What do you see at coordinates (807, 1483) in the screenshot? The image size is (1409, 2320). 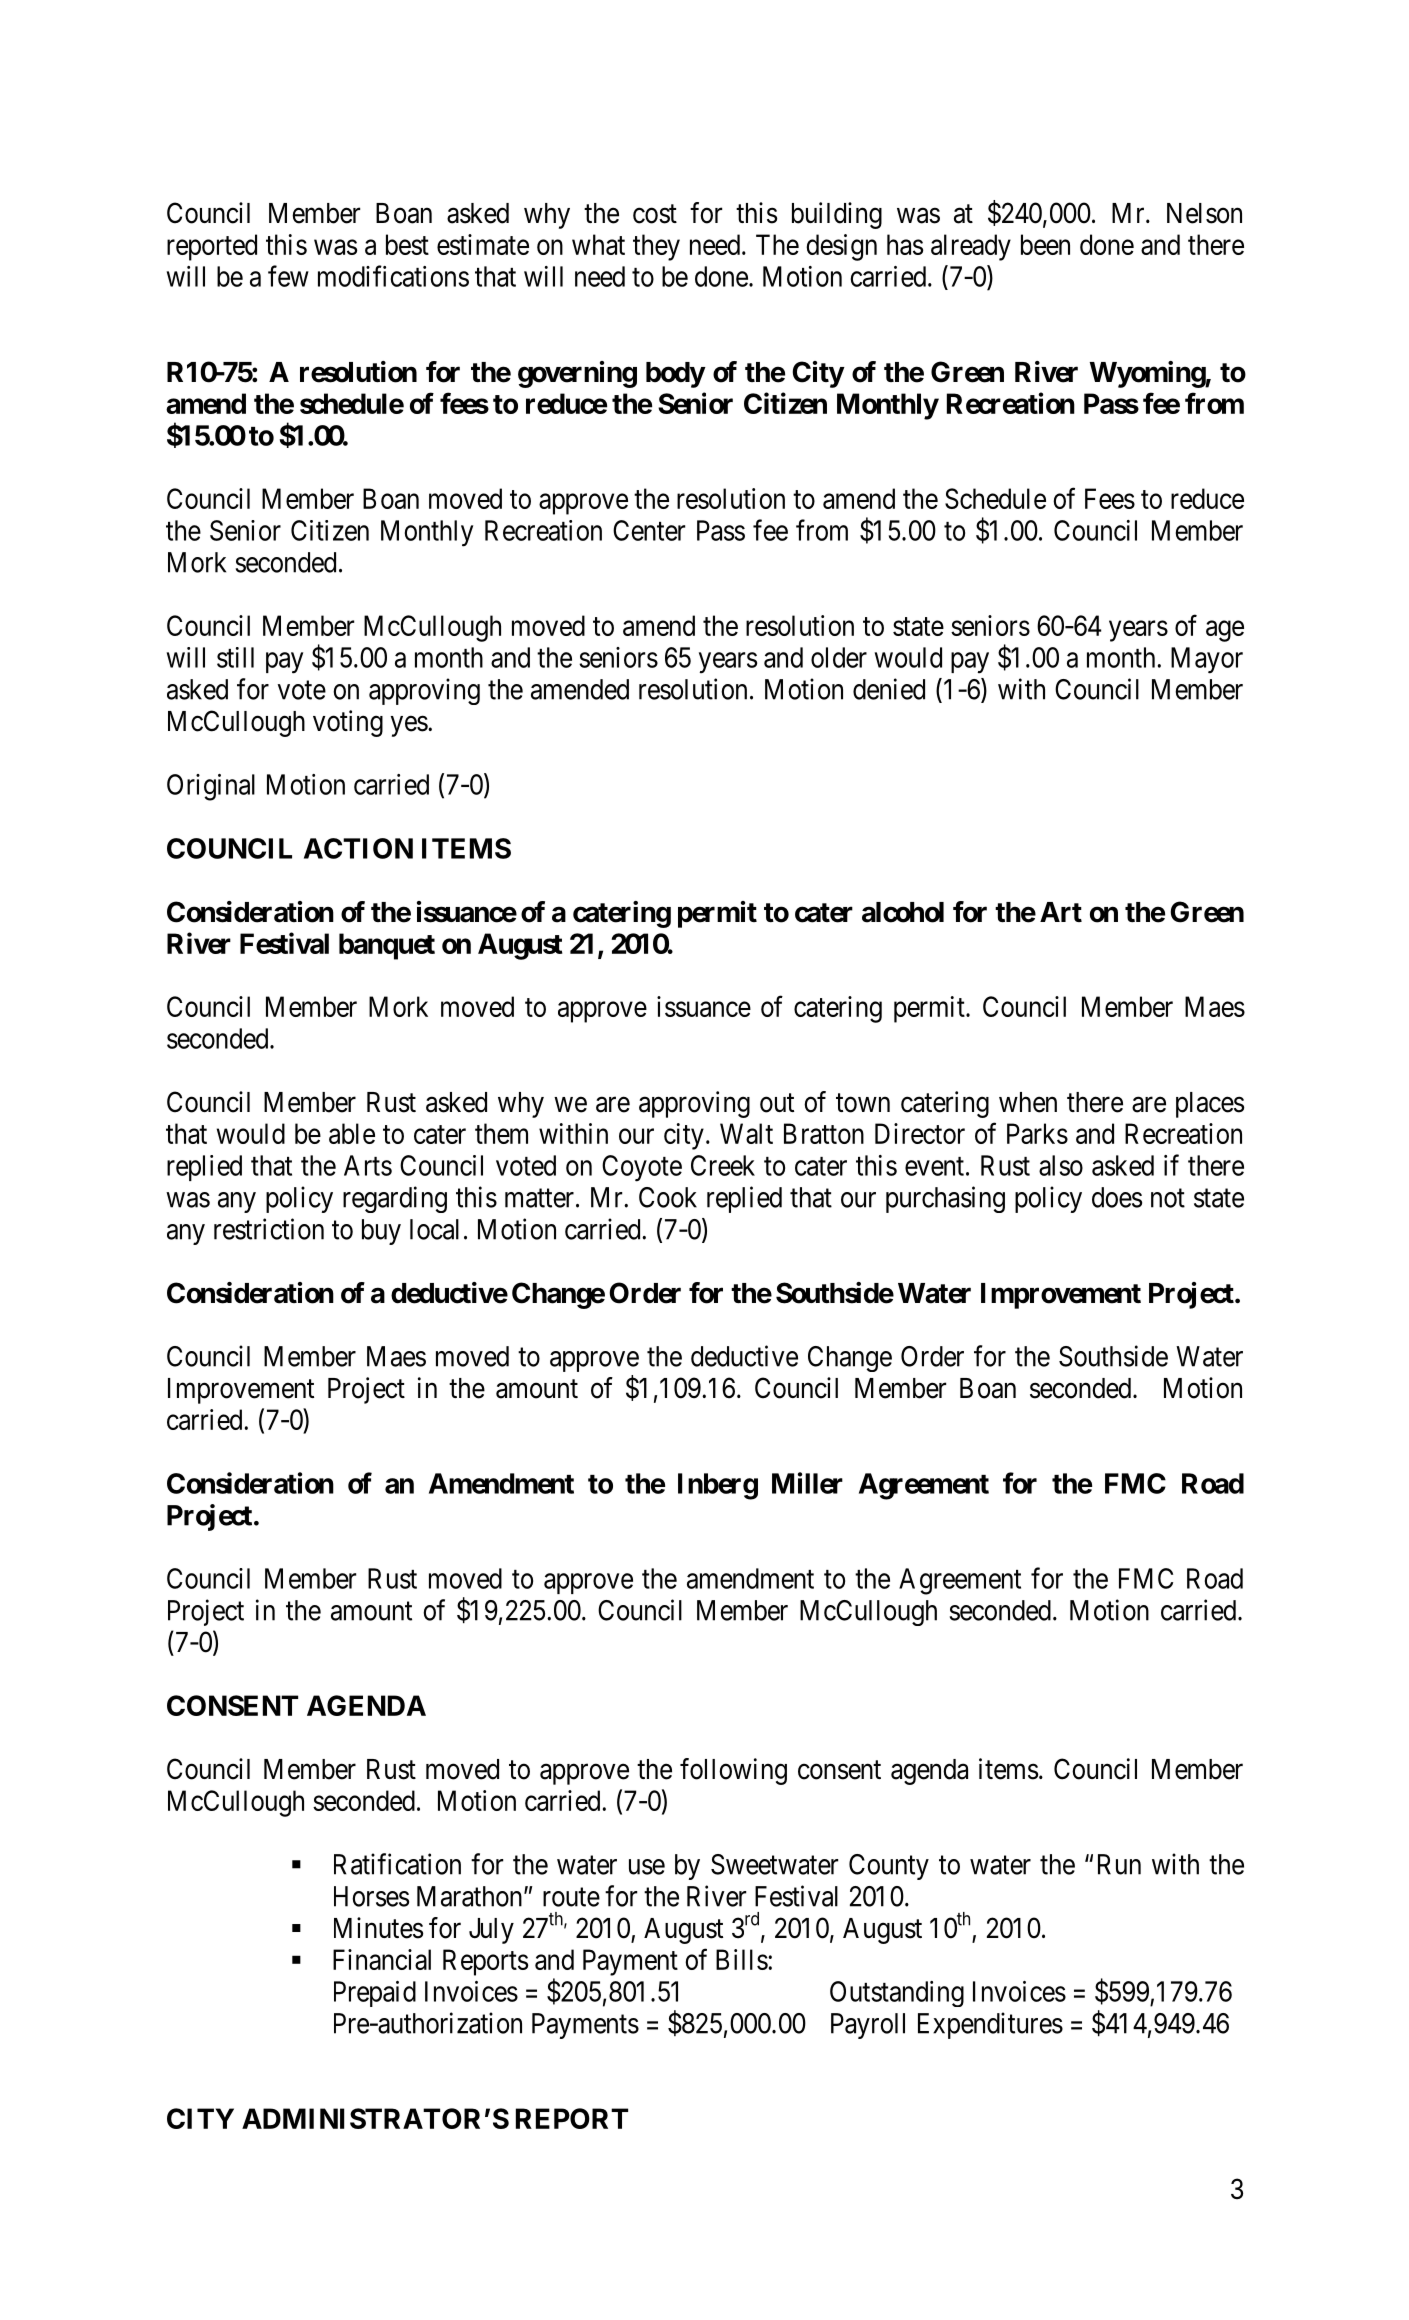 I see `Miller` at bounding box center [807, 1483].
